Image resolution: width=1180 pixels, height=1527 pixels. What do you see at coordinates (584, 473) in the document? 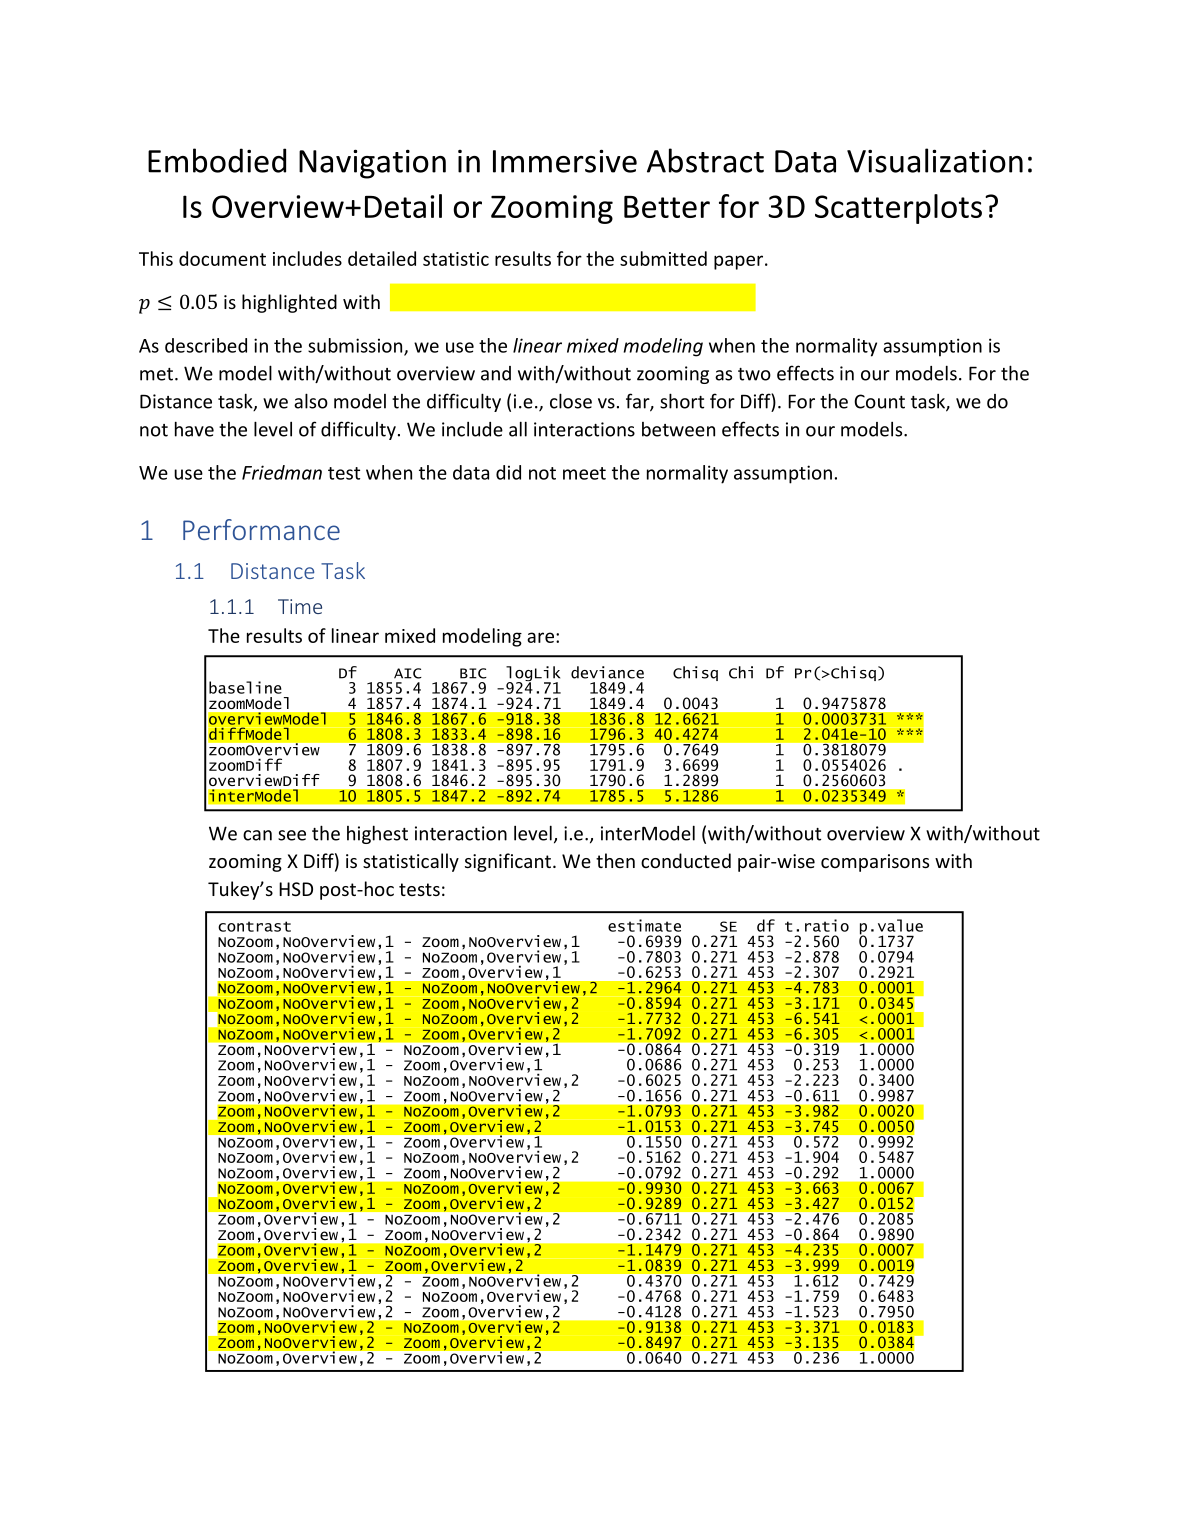
I see `meet` at bounding box center [584, 473].
